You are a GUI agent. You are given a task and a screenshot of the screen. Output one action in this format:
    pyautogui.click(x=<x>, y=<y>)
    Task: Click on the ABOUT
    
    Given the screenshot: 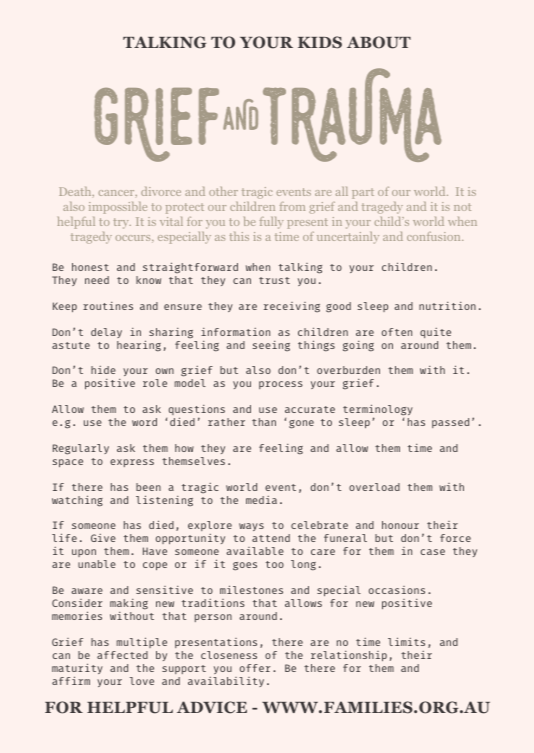 What is the action you would take?
    pyautogui.click(x=379, y=42)
